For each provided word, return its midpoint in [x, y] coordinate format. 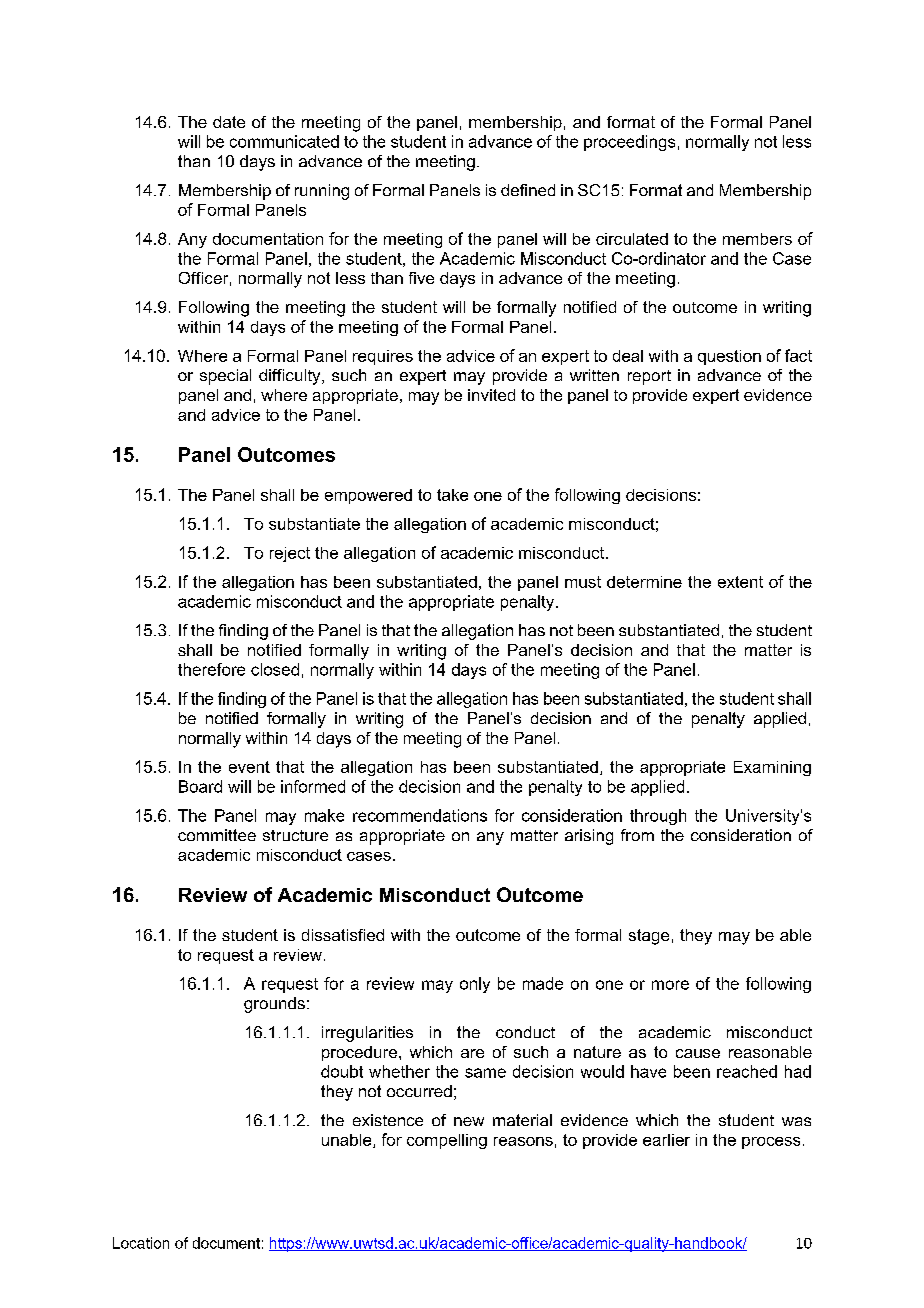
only [475, 985]
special [225, 377]
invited [491, 395]
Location [141, 1243]
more [670, 985]
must [583, 582]
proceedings [629, 143]
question [729, 357]
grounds [274, 1005]
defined [528, 190]
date [229, 122]
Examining [772, 768]
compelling [447, 1141]
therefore [211, 669]
